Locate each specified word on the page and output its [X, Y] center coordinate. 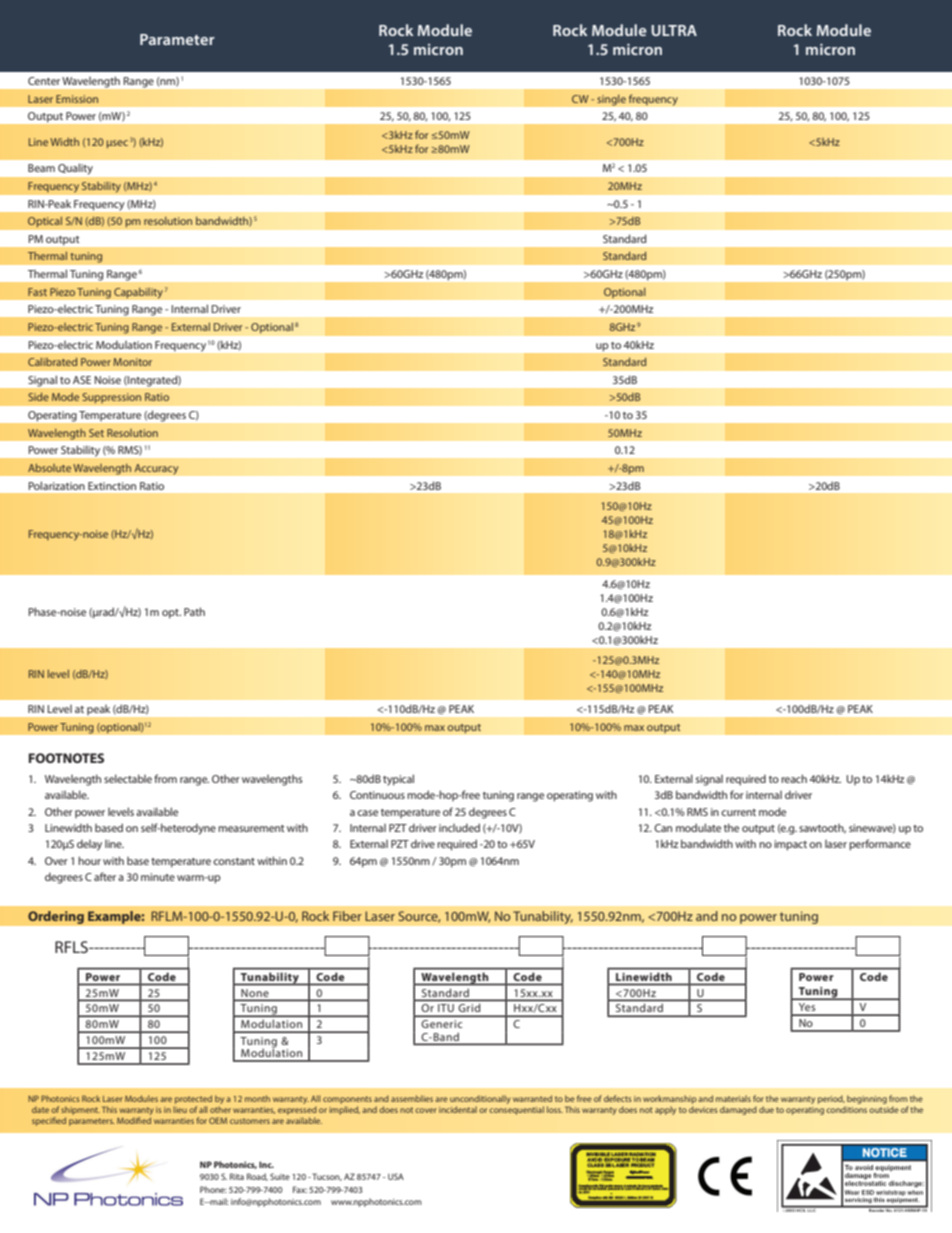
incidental [458, 1109]
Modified [134, 1120]
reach [794, 778]
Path [194, 611]
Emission [77, 99]
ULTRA [674, 30]
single [611, 100]
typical [398, 780]
